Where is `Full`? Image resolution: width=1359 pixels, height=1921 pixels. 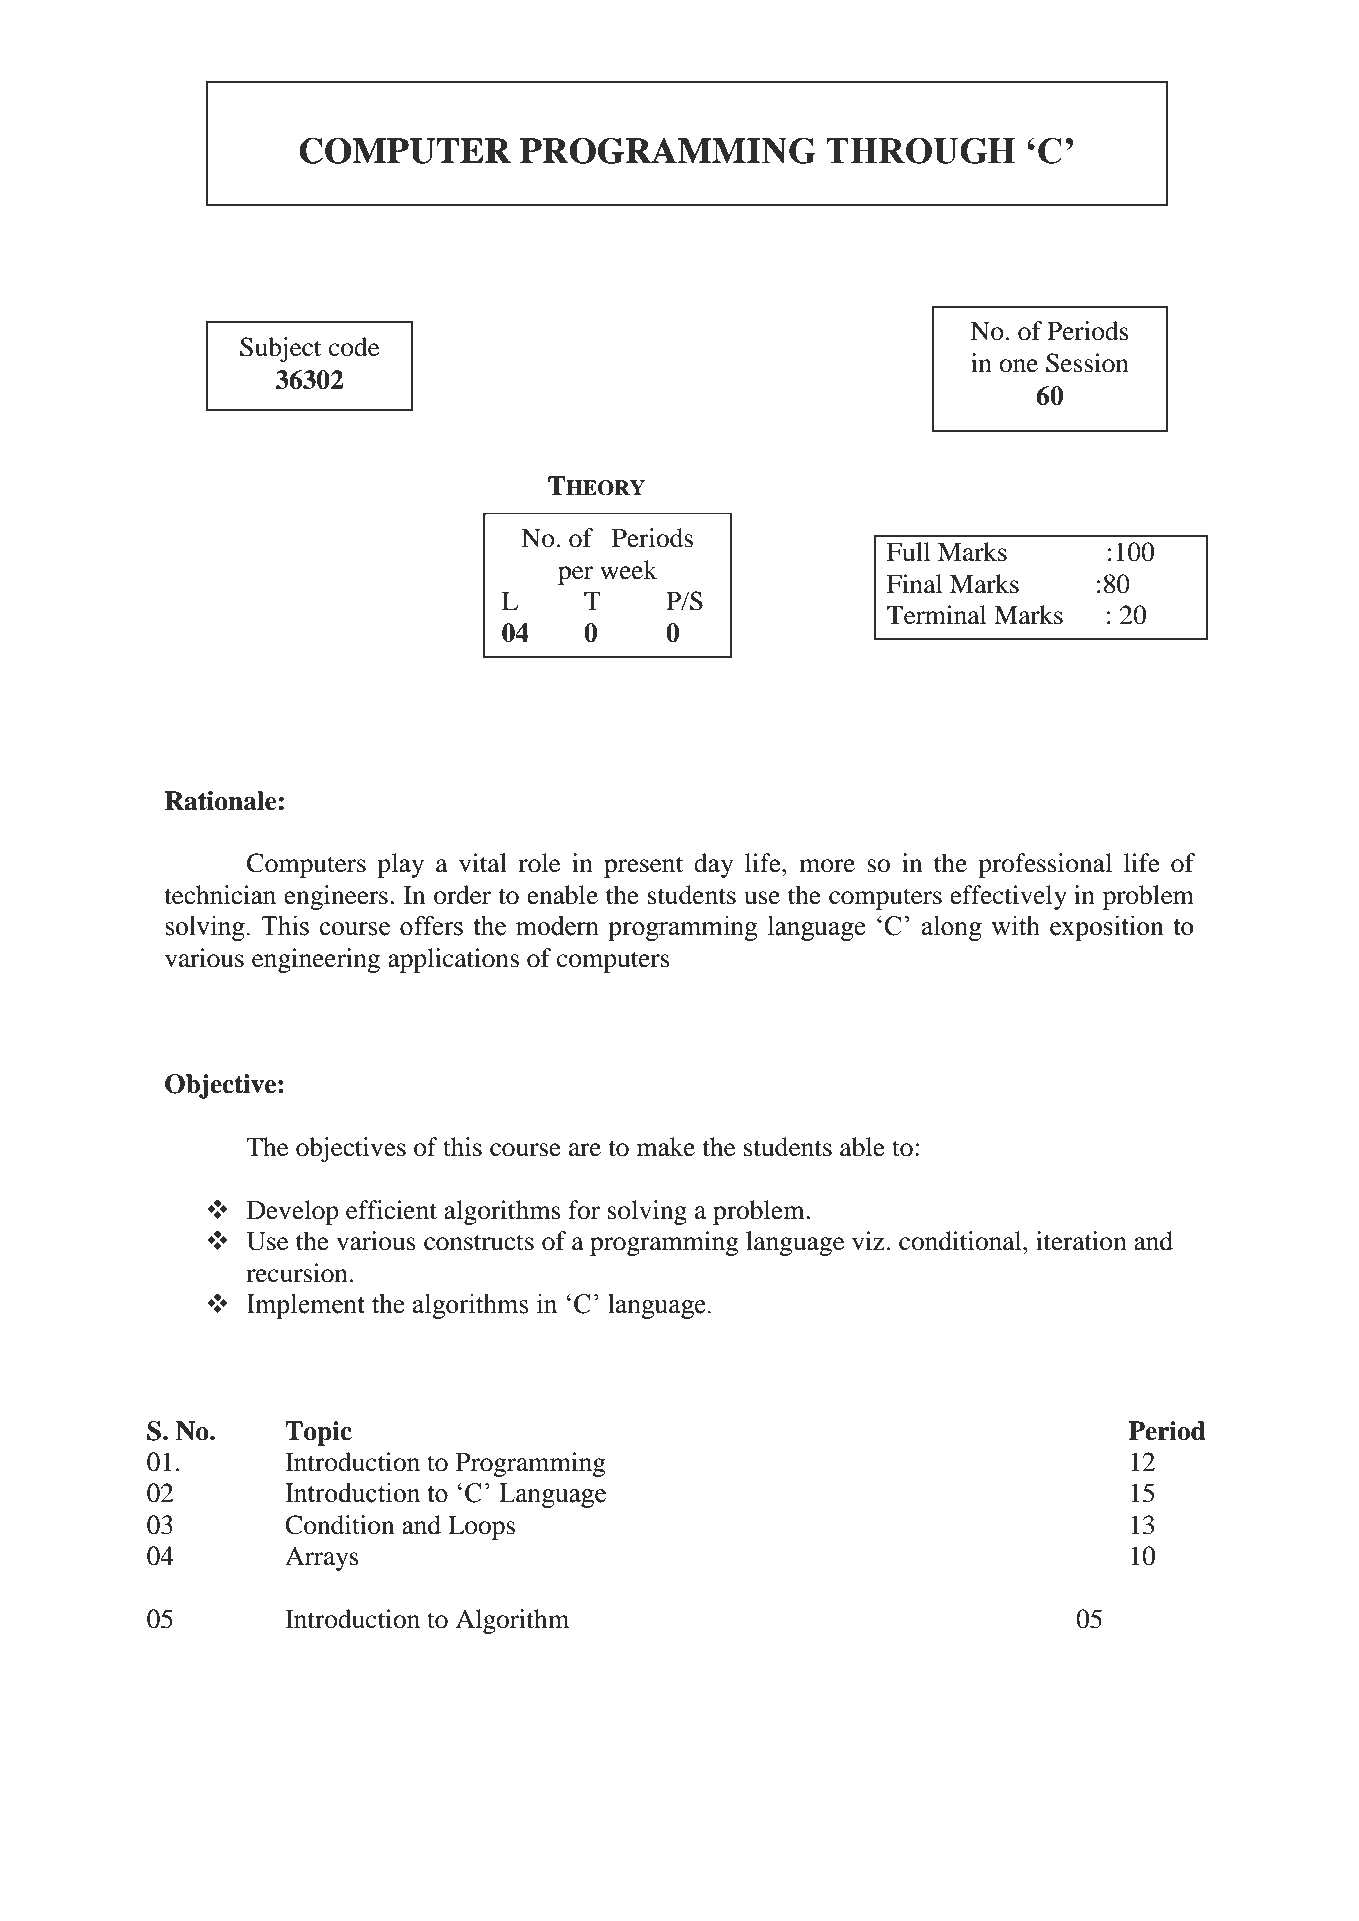
Full is located at coordinates (909, 552).
